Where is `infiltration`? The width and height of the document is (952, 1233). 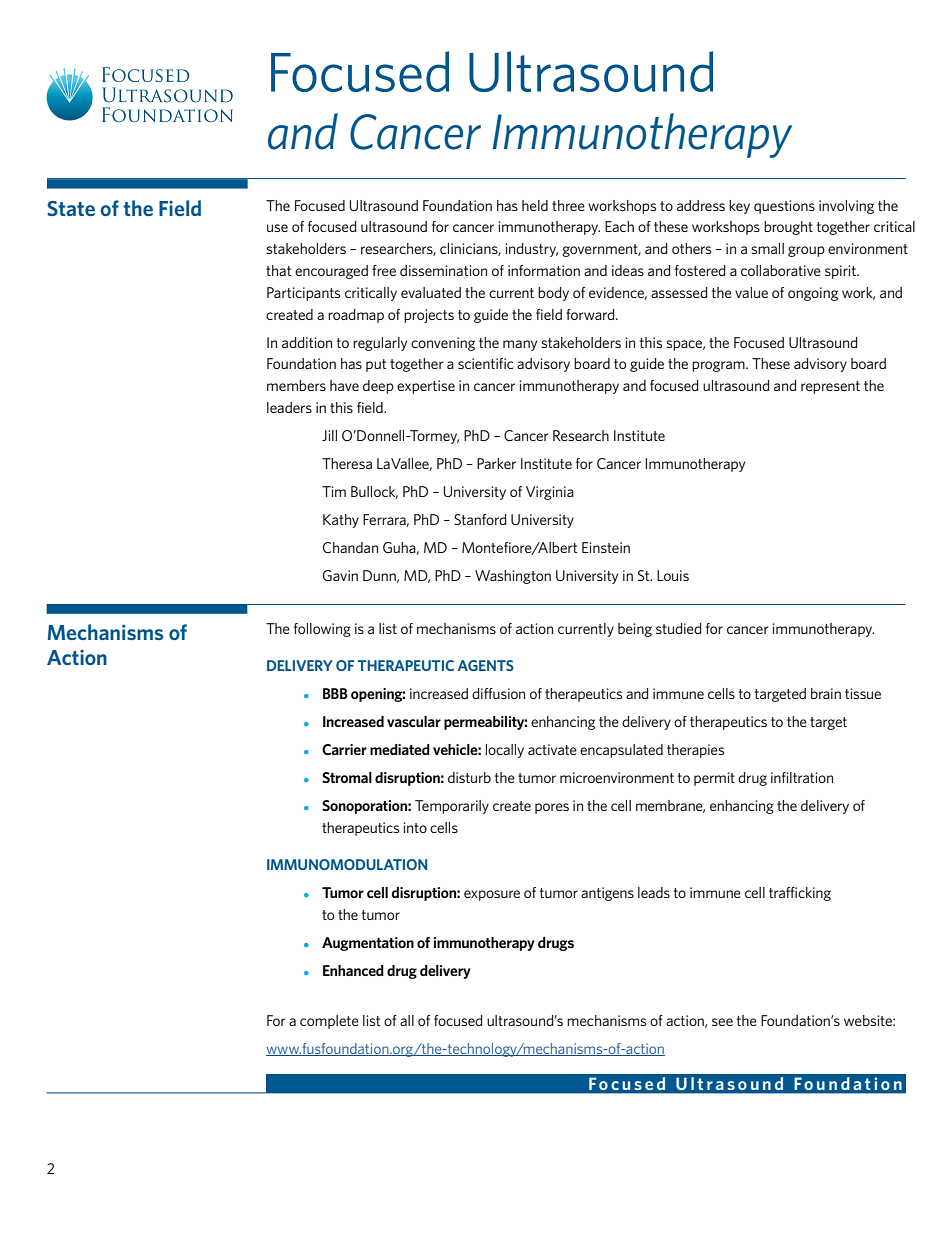 infiltration is located at coordinates (802, 777).
